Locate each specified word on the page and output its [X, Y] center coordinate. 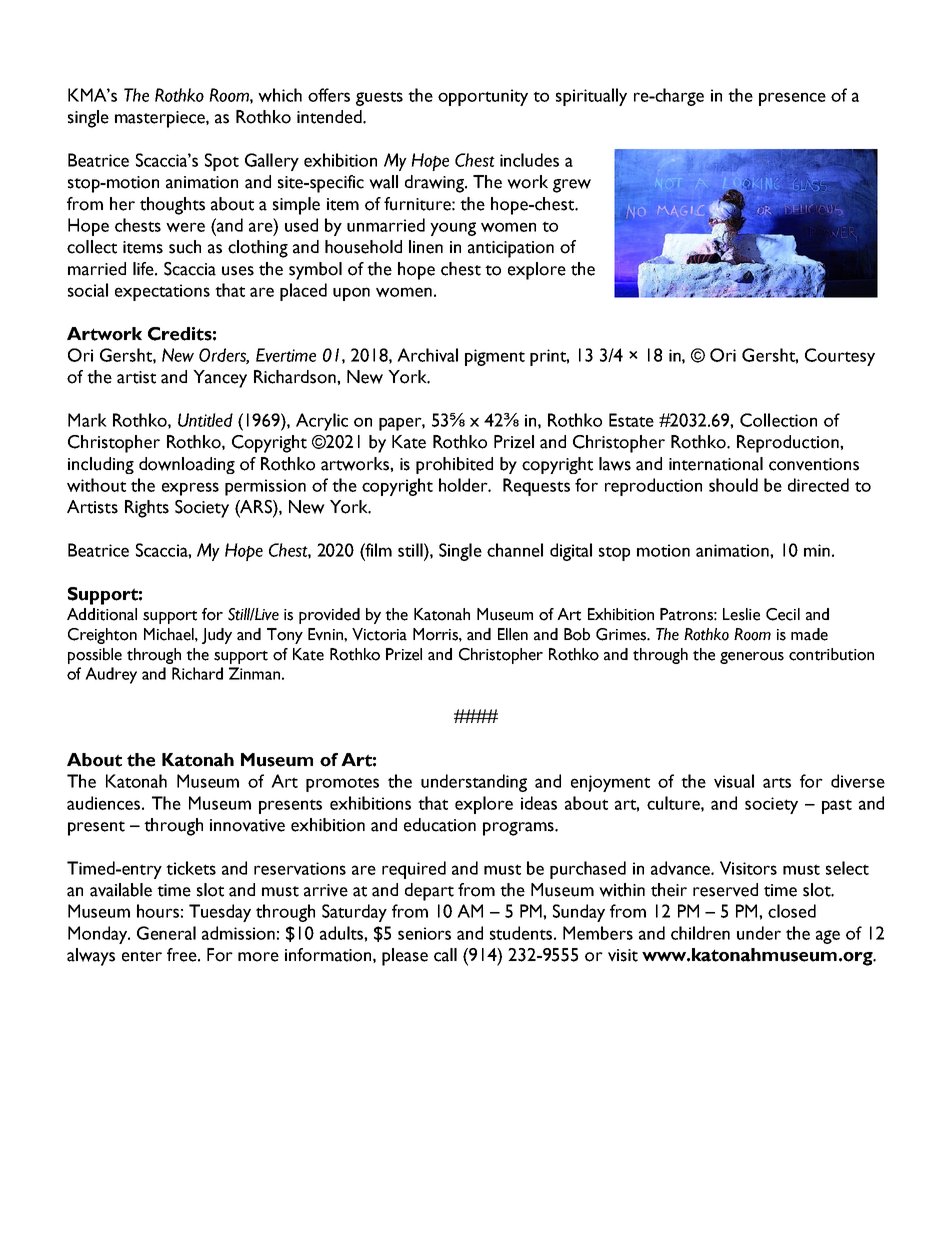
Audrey [111, 675]
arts [777, 782]
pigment [495, 357]
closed [792, 911]
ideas [539, 803]
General [166, 933]
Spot [222, 162]
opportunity [483, 97]
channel [515, 550]
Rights [147, 509]
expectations [162, 292]
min [817, 550]
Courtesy [840, 357]
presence [792, 99]
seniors [424, 933]
